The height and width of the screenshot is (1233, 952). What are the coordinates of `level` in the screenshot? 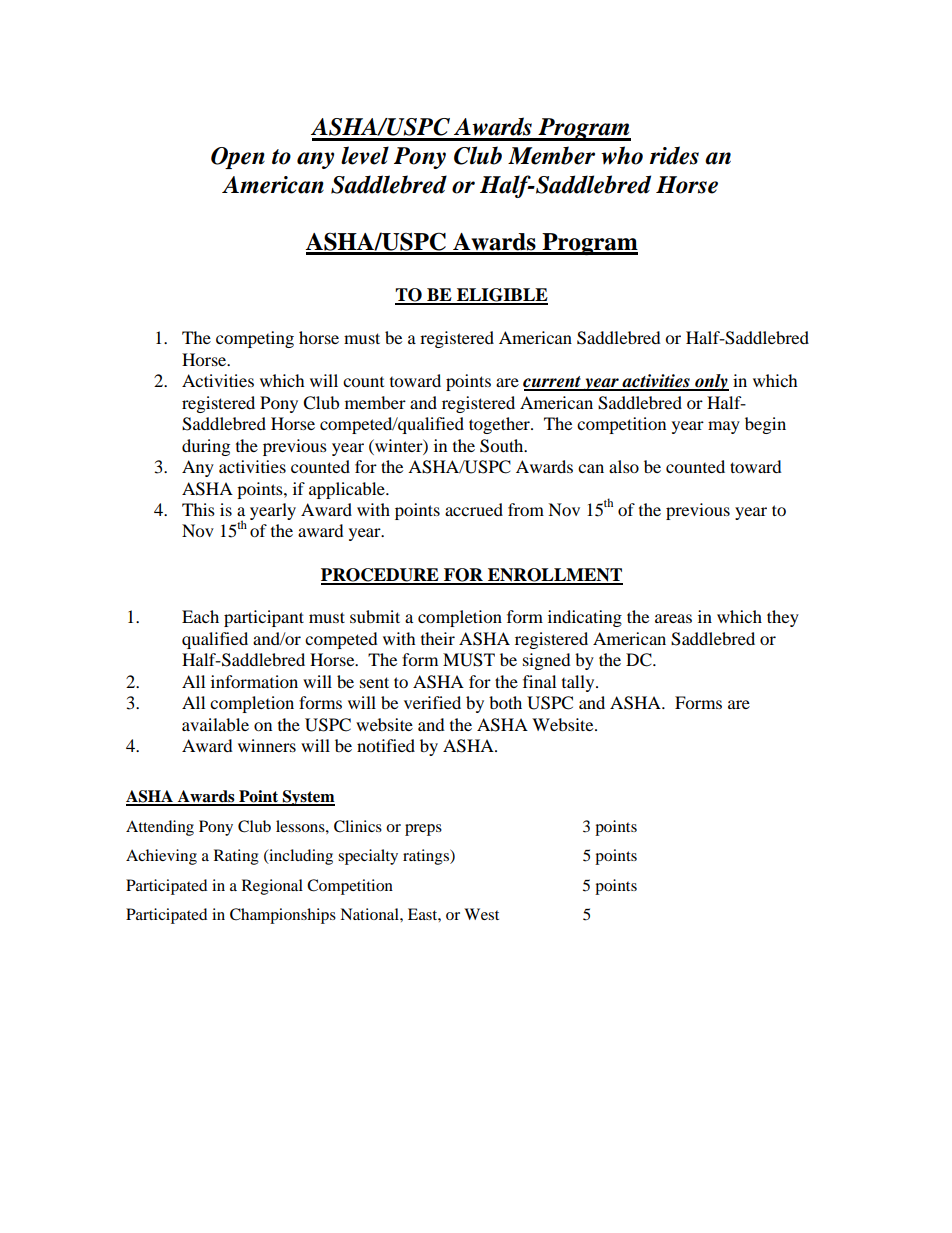 It's located at (365, 155).
